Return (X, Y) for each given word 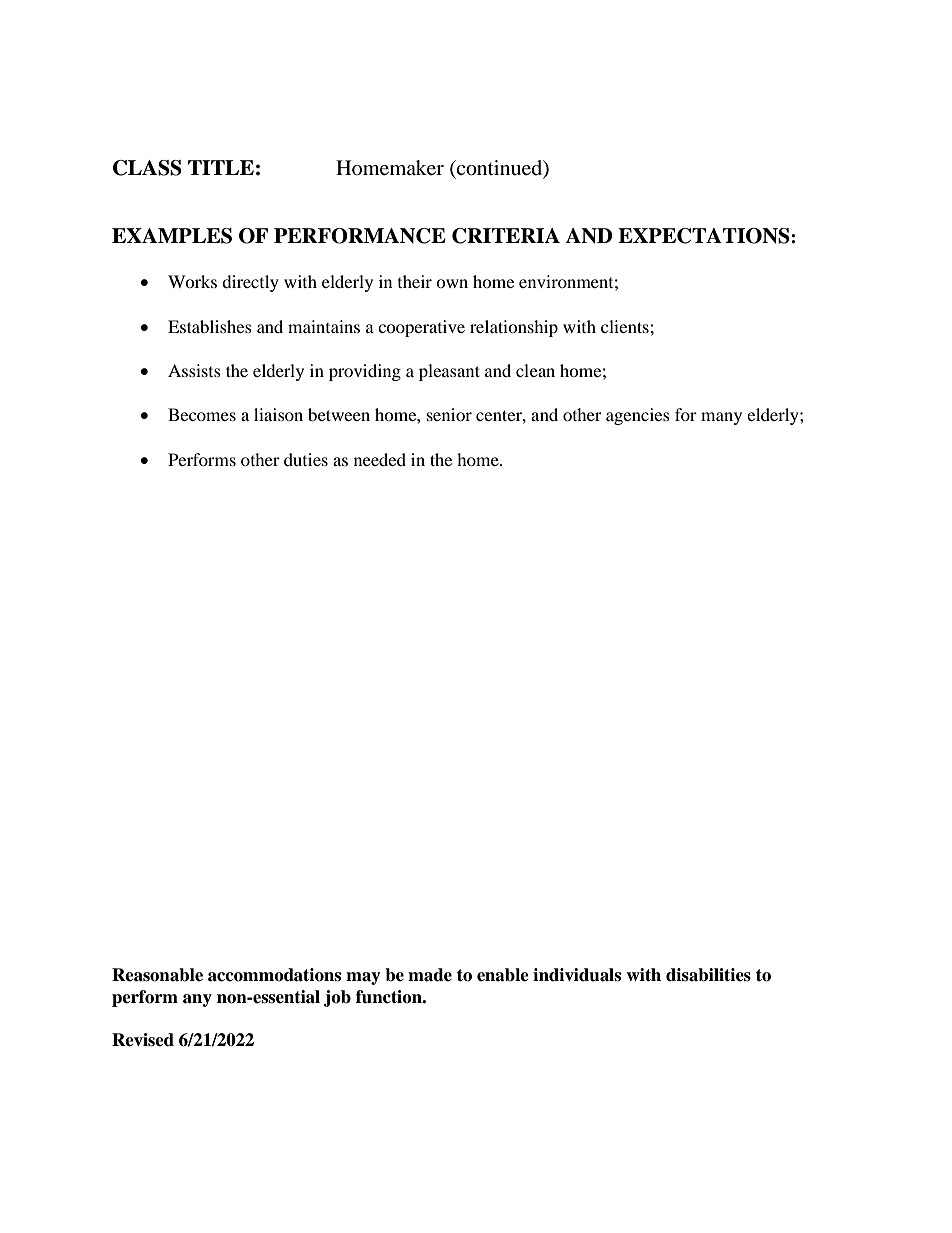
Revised (143, 1040)
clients (626, 326)
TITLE (221, 167)
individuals (577, 975)
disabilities (708, 975)
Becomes (202, 414)
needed (380, 459)
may (363, 978)
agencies (638, 416)
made (430, 975)
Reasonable (157, 975)
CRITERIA (506, 236)
